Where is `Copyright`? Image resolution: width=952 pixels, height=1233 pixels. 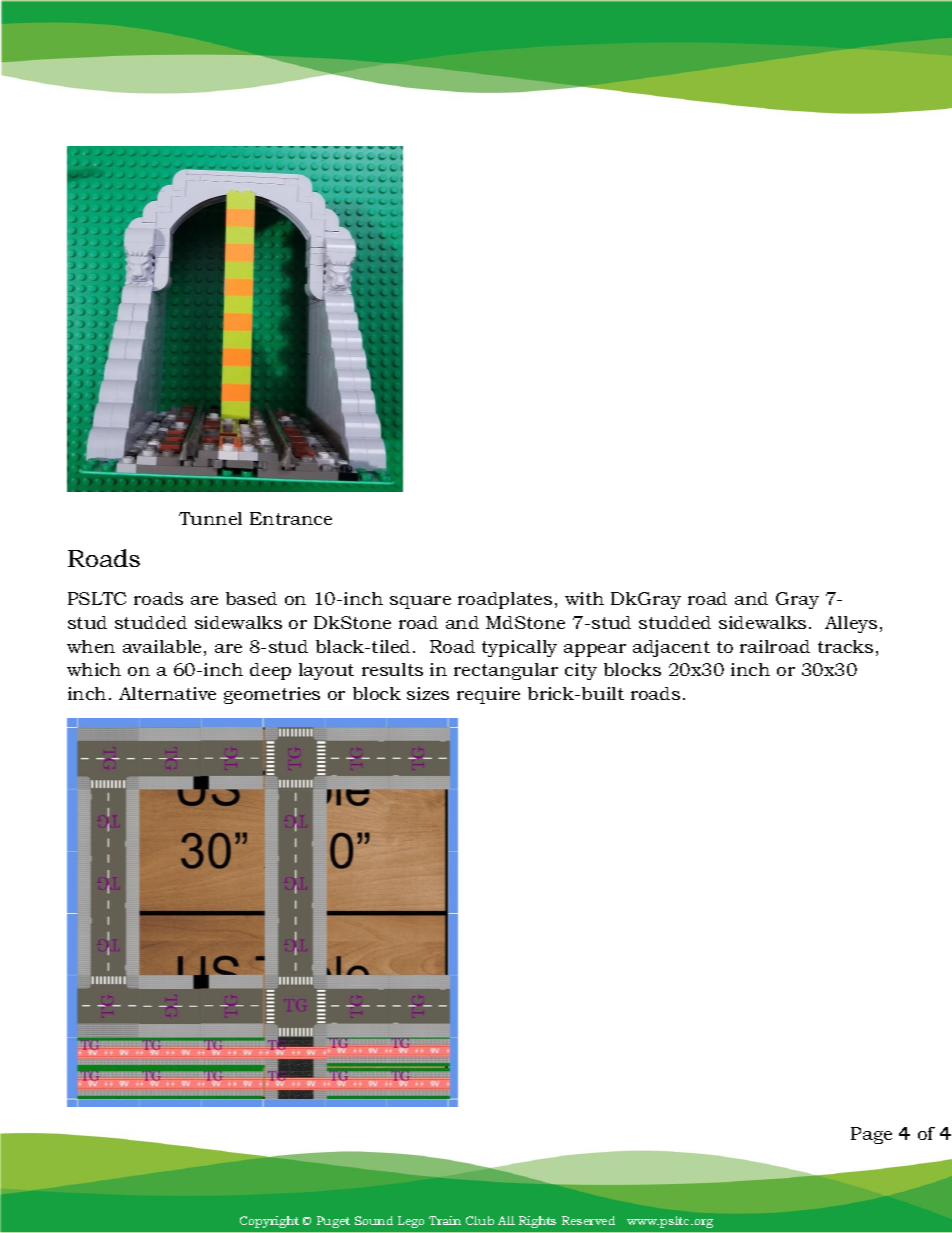
Copyright is located at coordinates (269, 1222).
